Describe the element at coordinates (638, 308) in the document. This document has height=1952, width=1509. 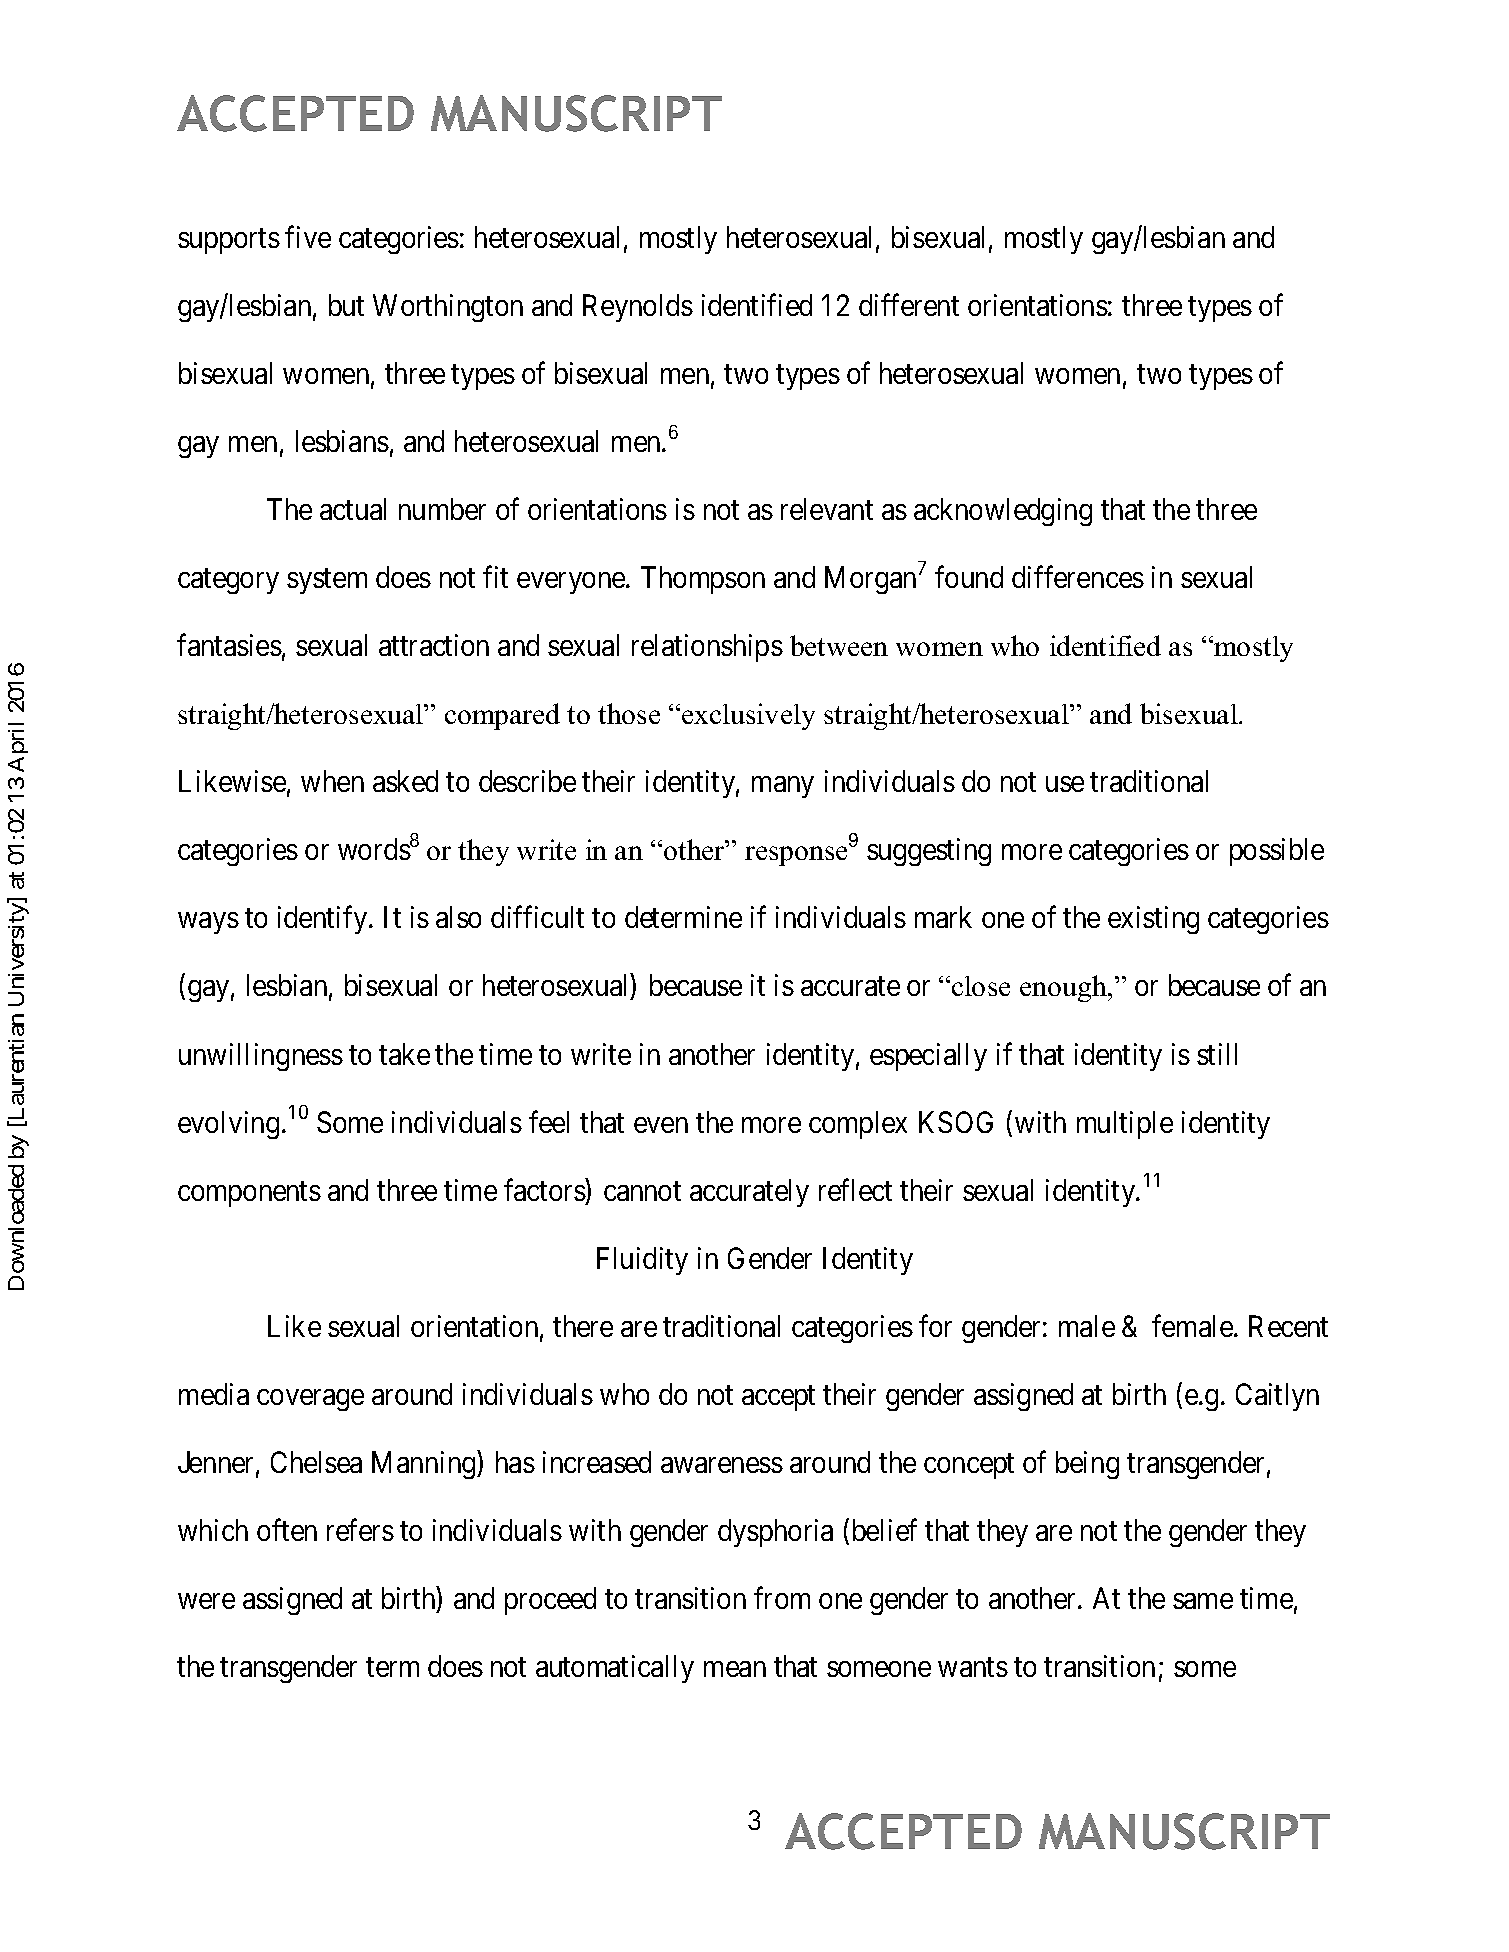
I see `Reynolds` at that location.
